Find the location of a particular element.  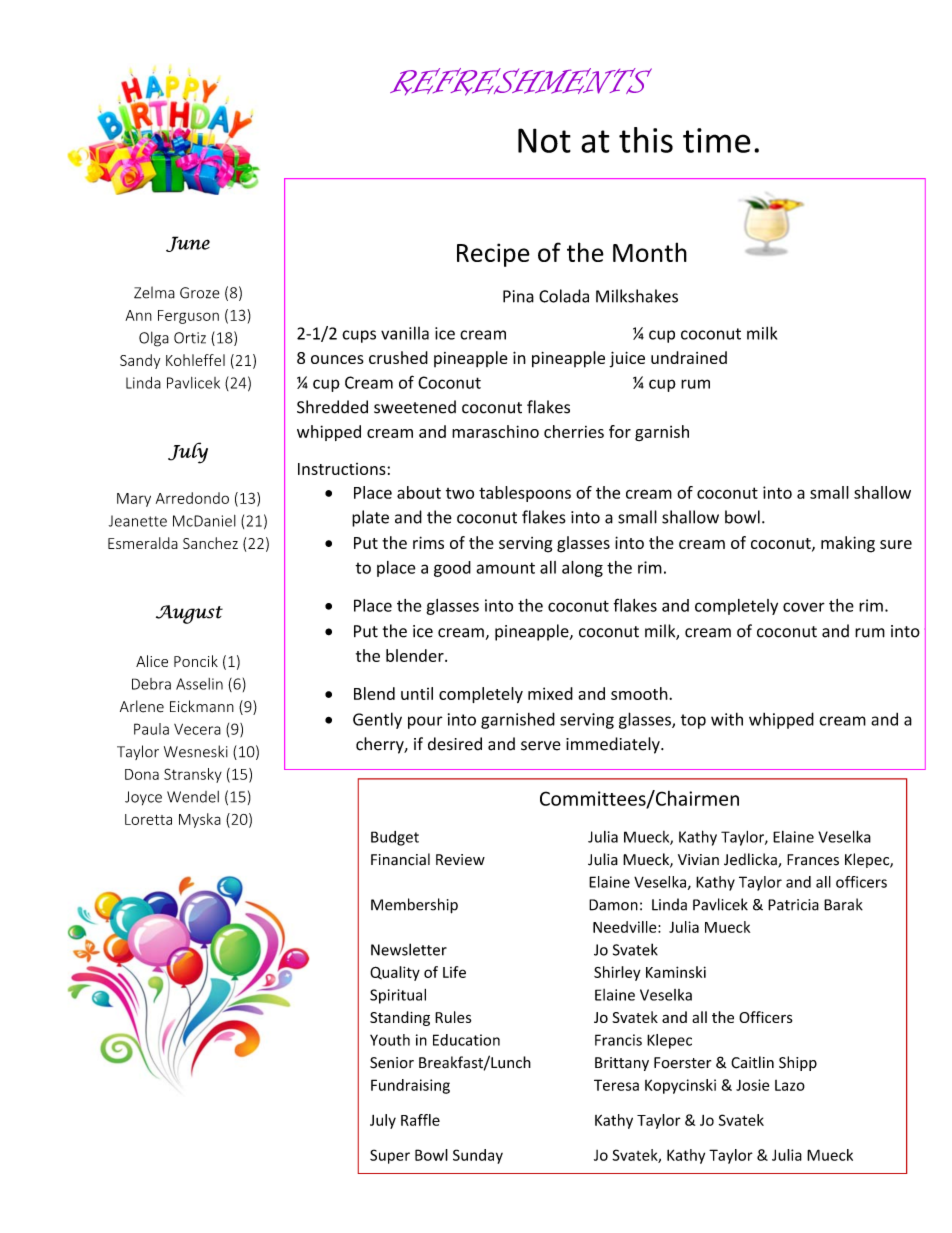

amount is located at coordinates (505, 568).
